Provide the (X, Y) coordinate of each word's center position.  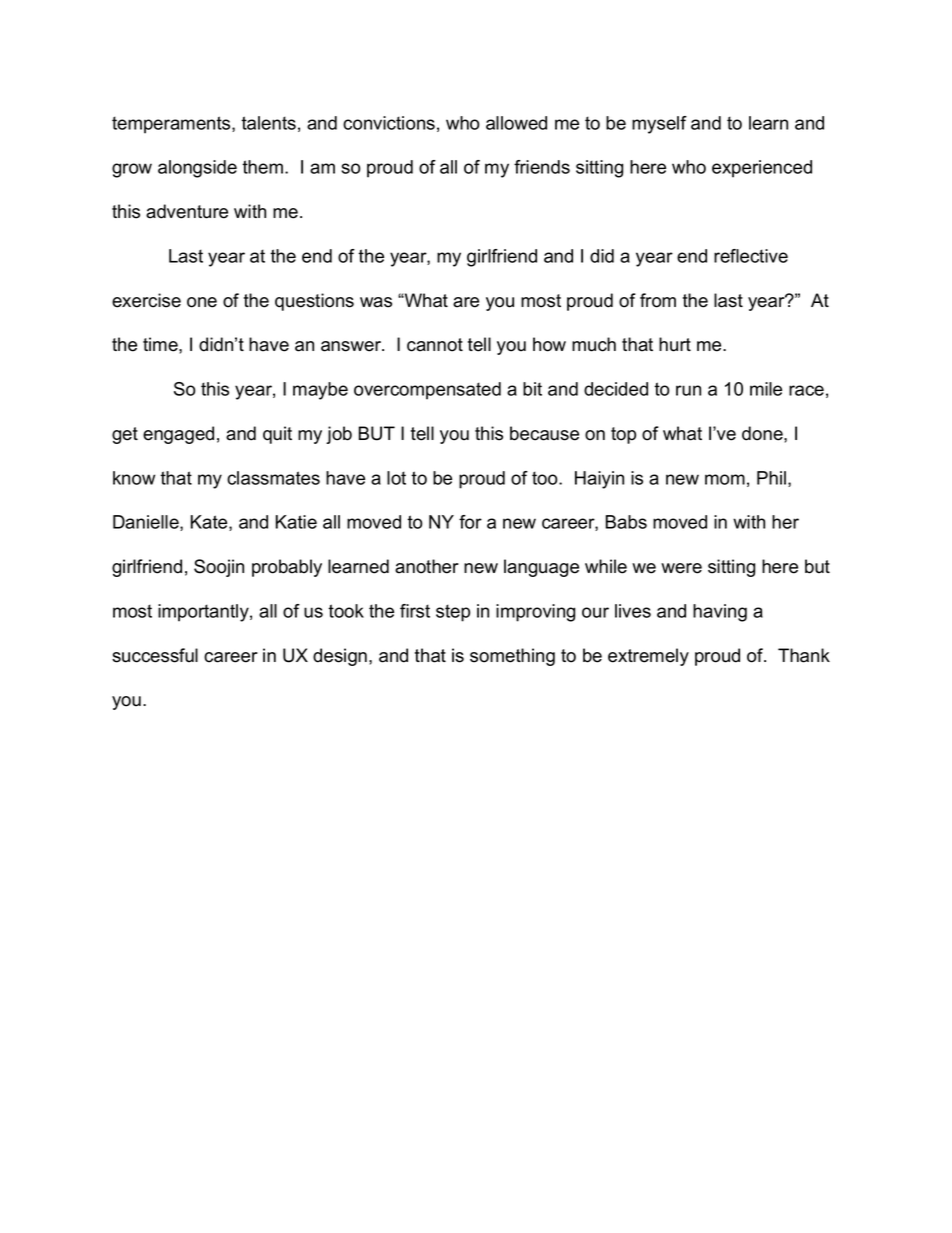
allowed (516, 123)
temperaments (172, 125)
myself (659, 125)
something (512, 657)
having (720, 613)
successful (155, 655)
